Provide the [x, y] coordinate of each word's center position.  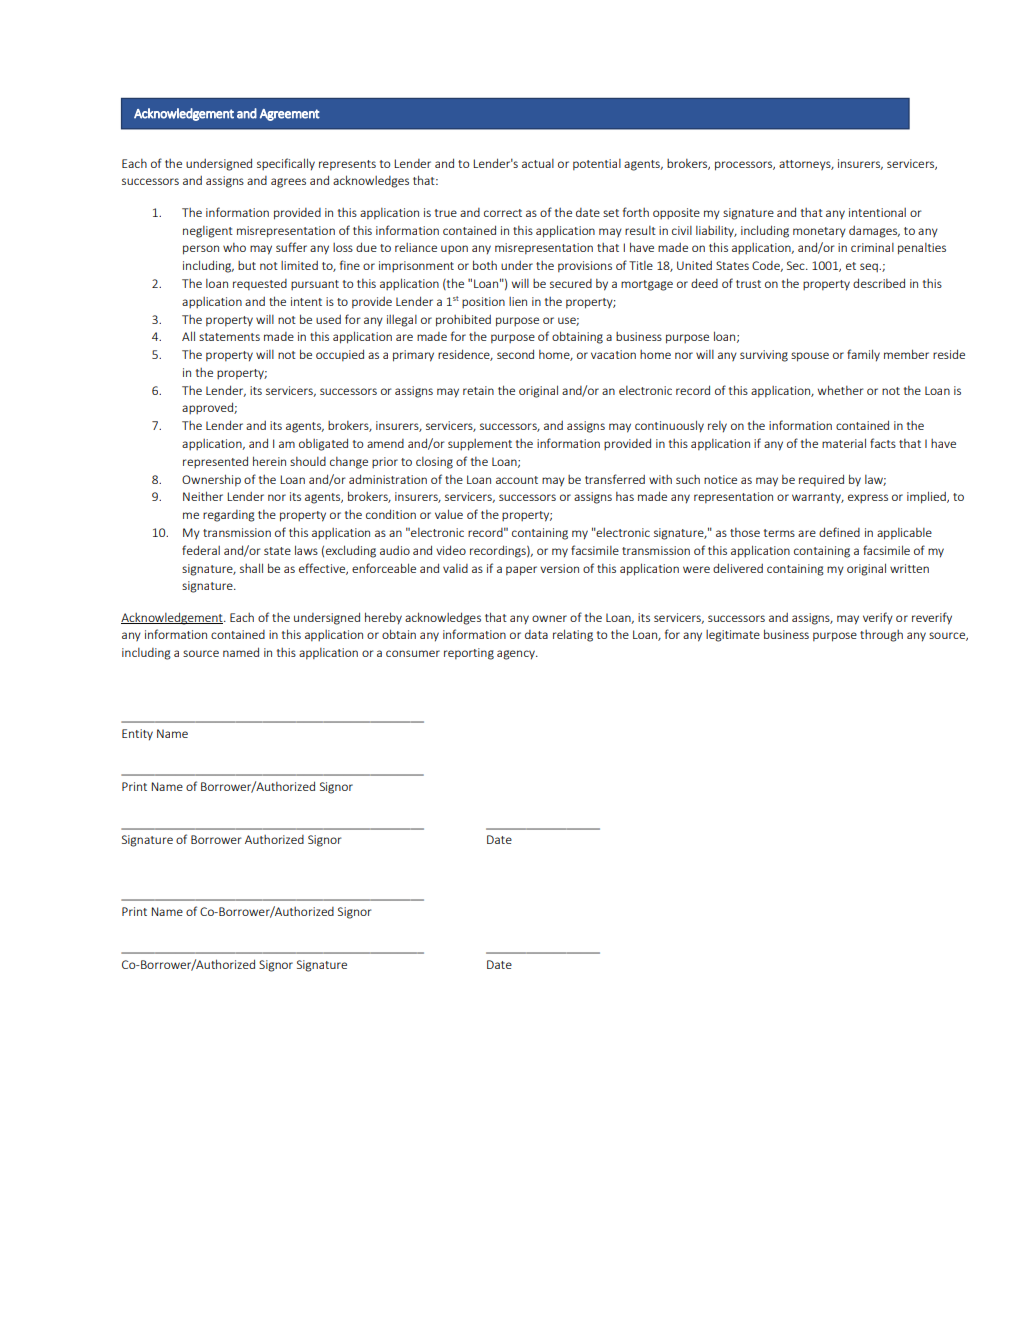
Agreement [290, 115]
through [881, 636]
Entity [137, 735]
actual [538, 163]
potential [597, 164]
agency [517, 655]
